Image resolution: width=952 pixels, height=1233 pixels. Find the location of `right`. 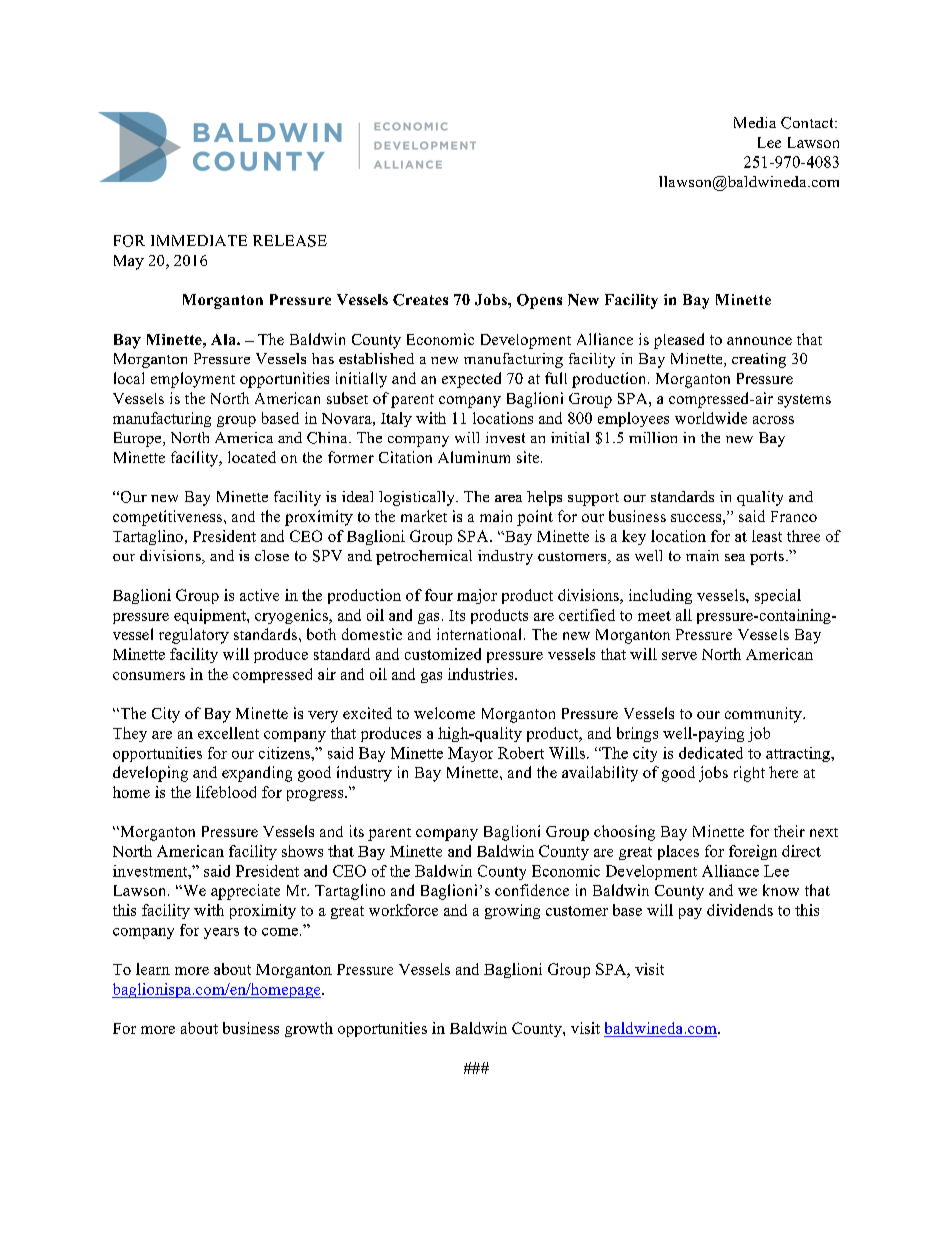

right is located at coordinates (749, 774).
